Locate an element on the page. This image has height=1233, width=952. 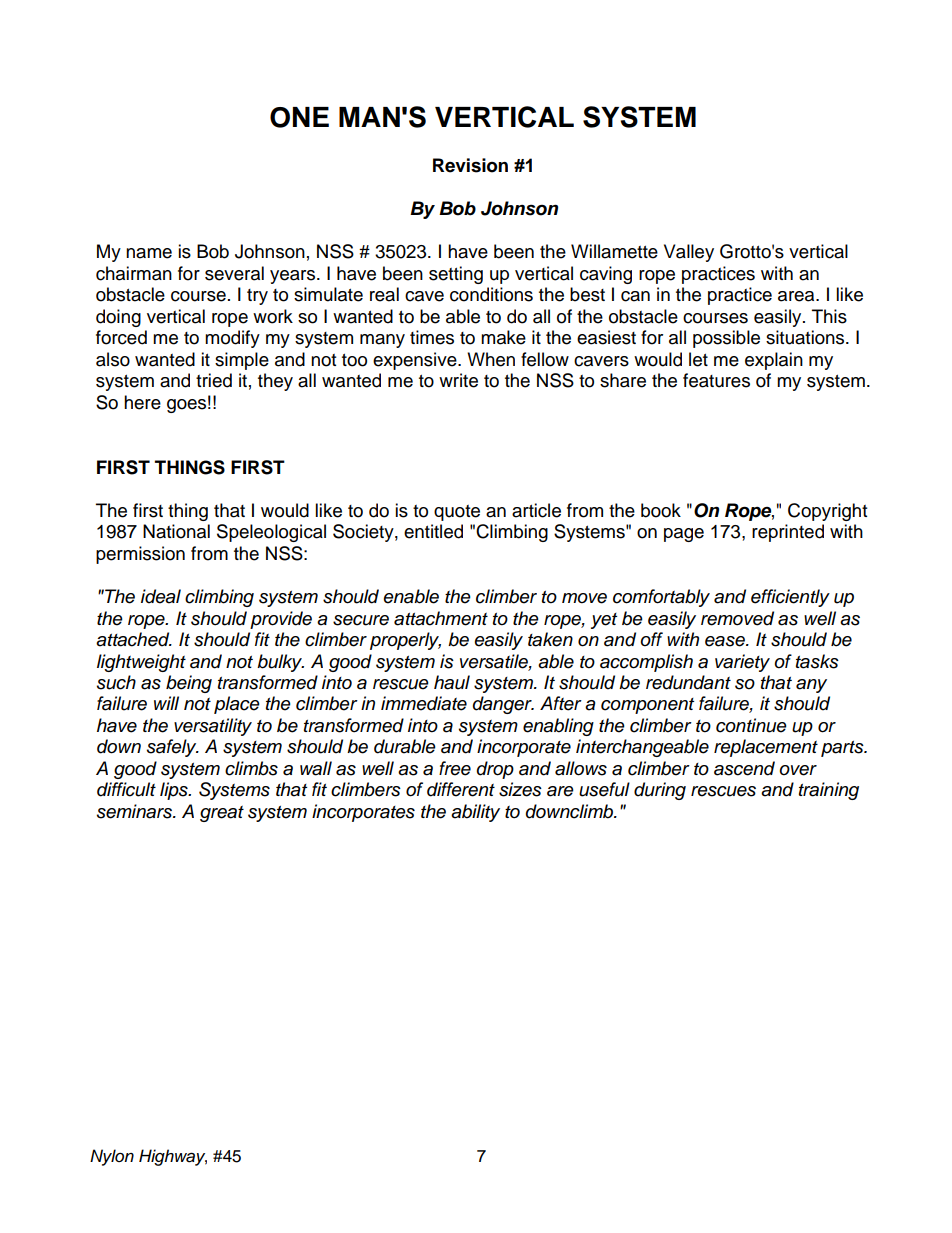
features is located at coordinates (716, 380).
